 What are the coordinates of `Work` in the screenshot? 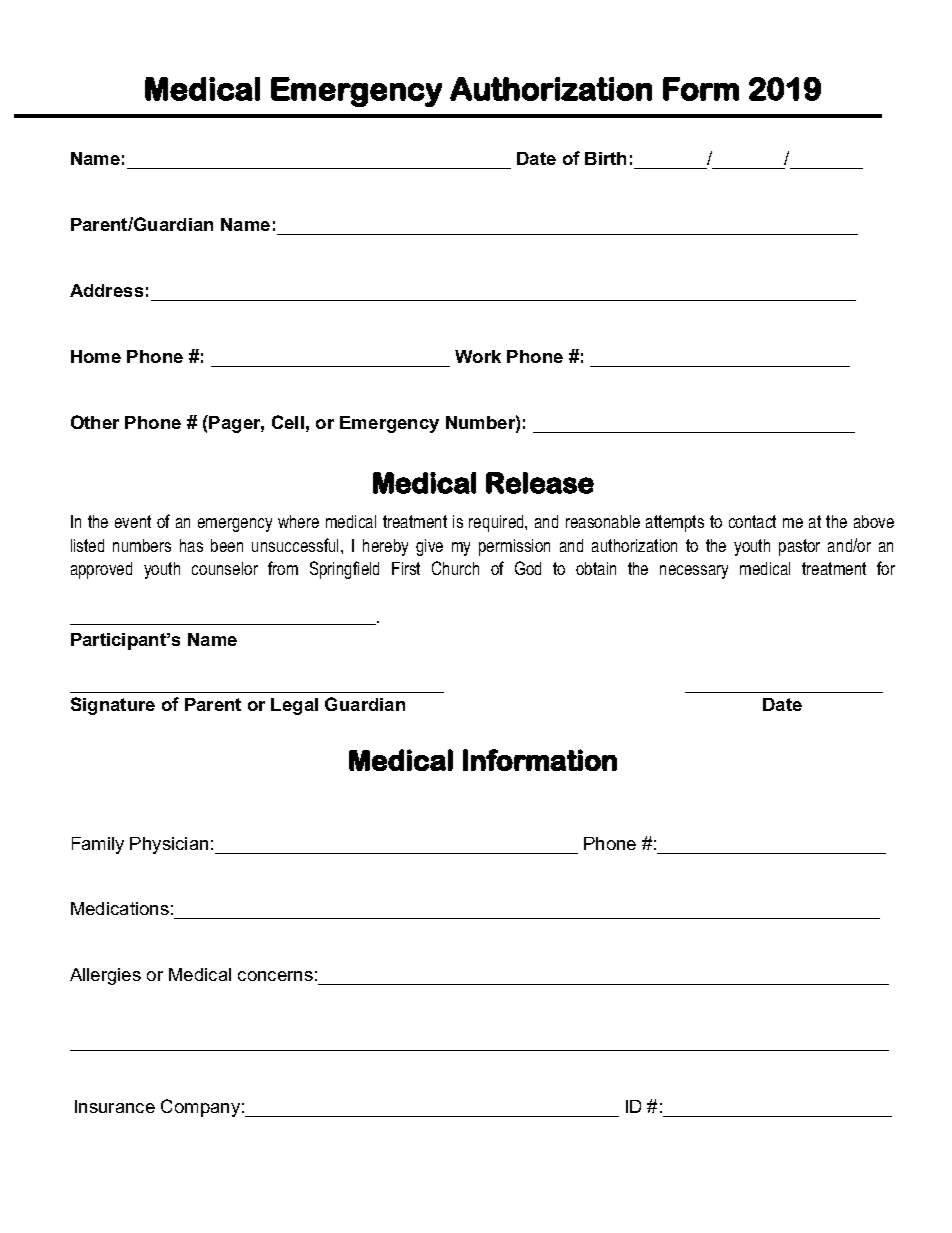 It's located at (478, 356).
